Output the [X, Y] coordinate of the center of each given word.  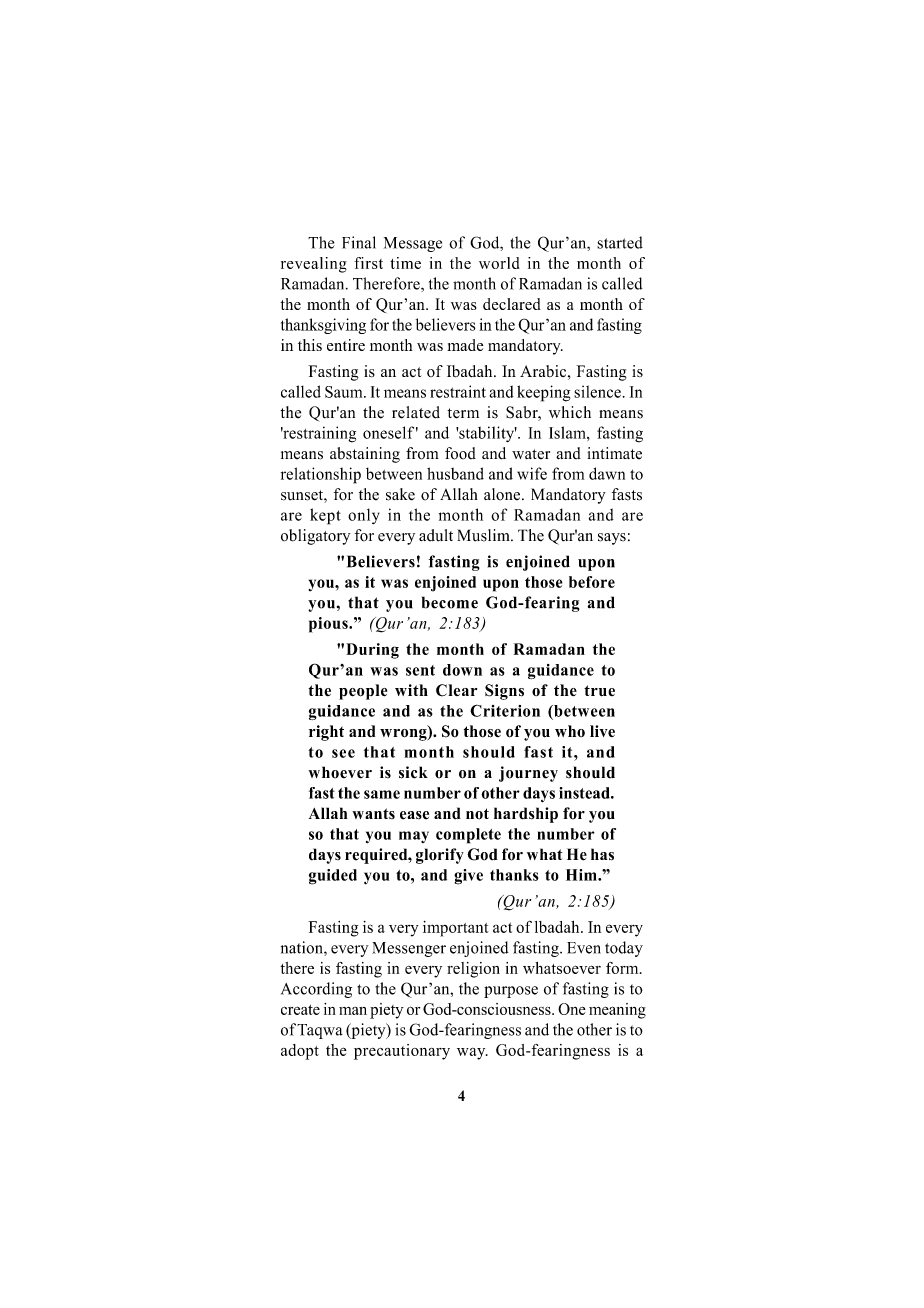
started [620, 242]
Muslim [484, 535]
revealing [314, 265]
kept [325, 516]
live [602, 731]
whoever [340, 772]
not [477, 814]
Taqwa [320, 1031]
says [612, 539]
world [499, 263]
